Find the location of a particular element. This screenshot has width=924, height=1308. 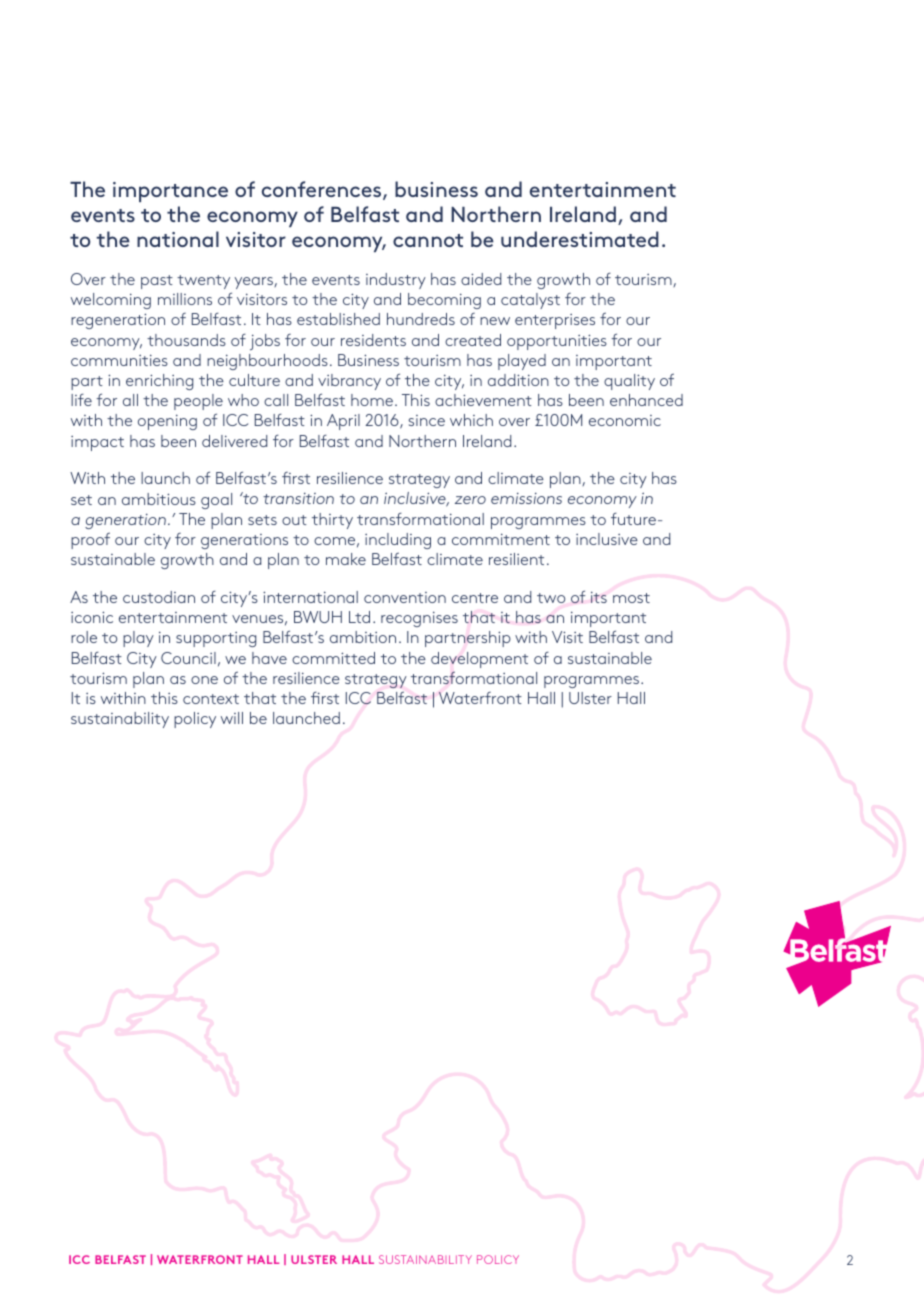

committed is located at coordinates (333, 658).
